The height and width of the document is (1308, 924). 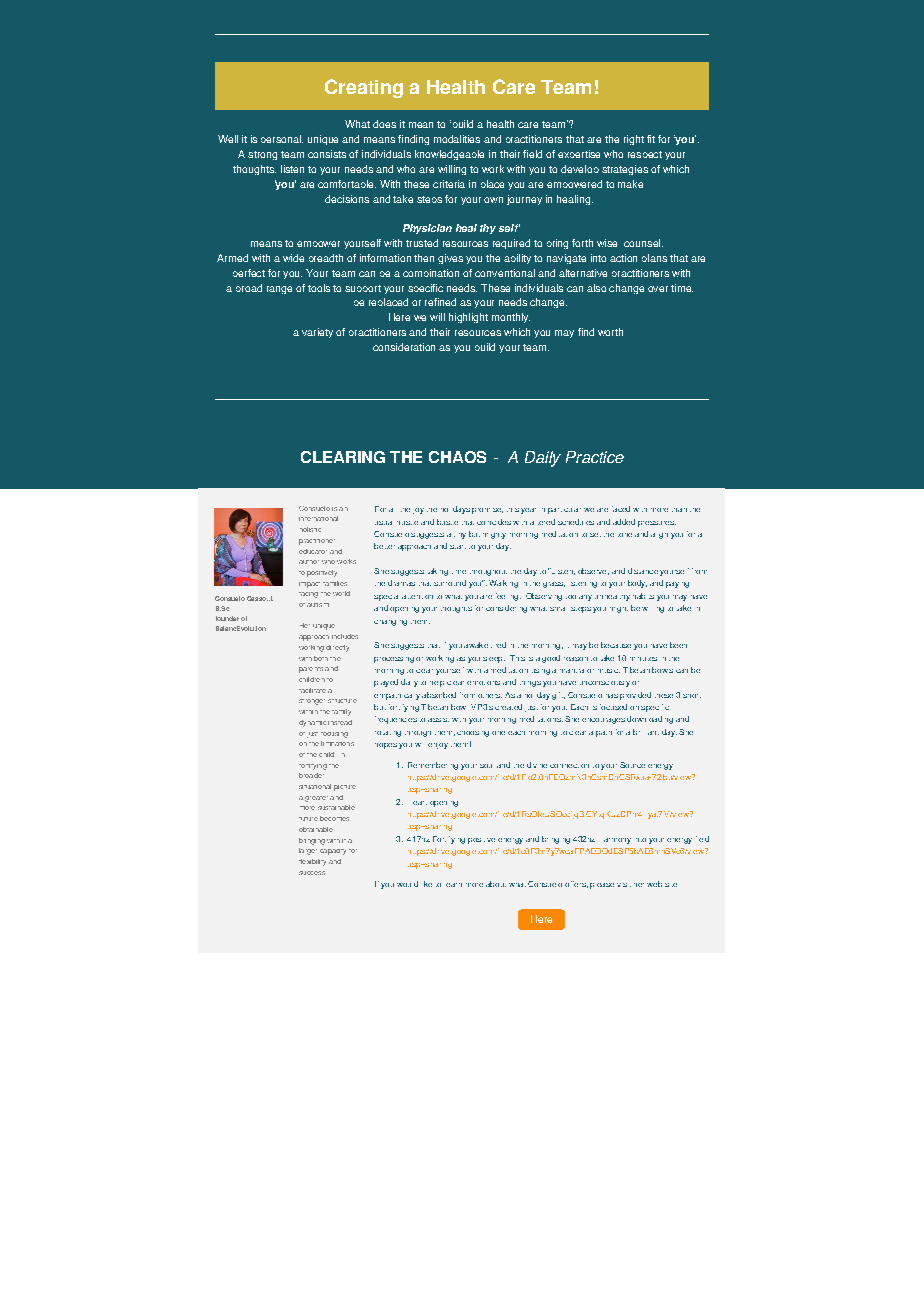 I want to click on larger, so click(x=308, y=851).
